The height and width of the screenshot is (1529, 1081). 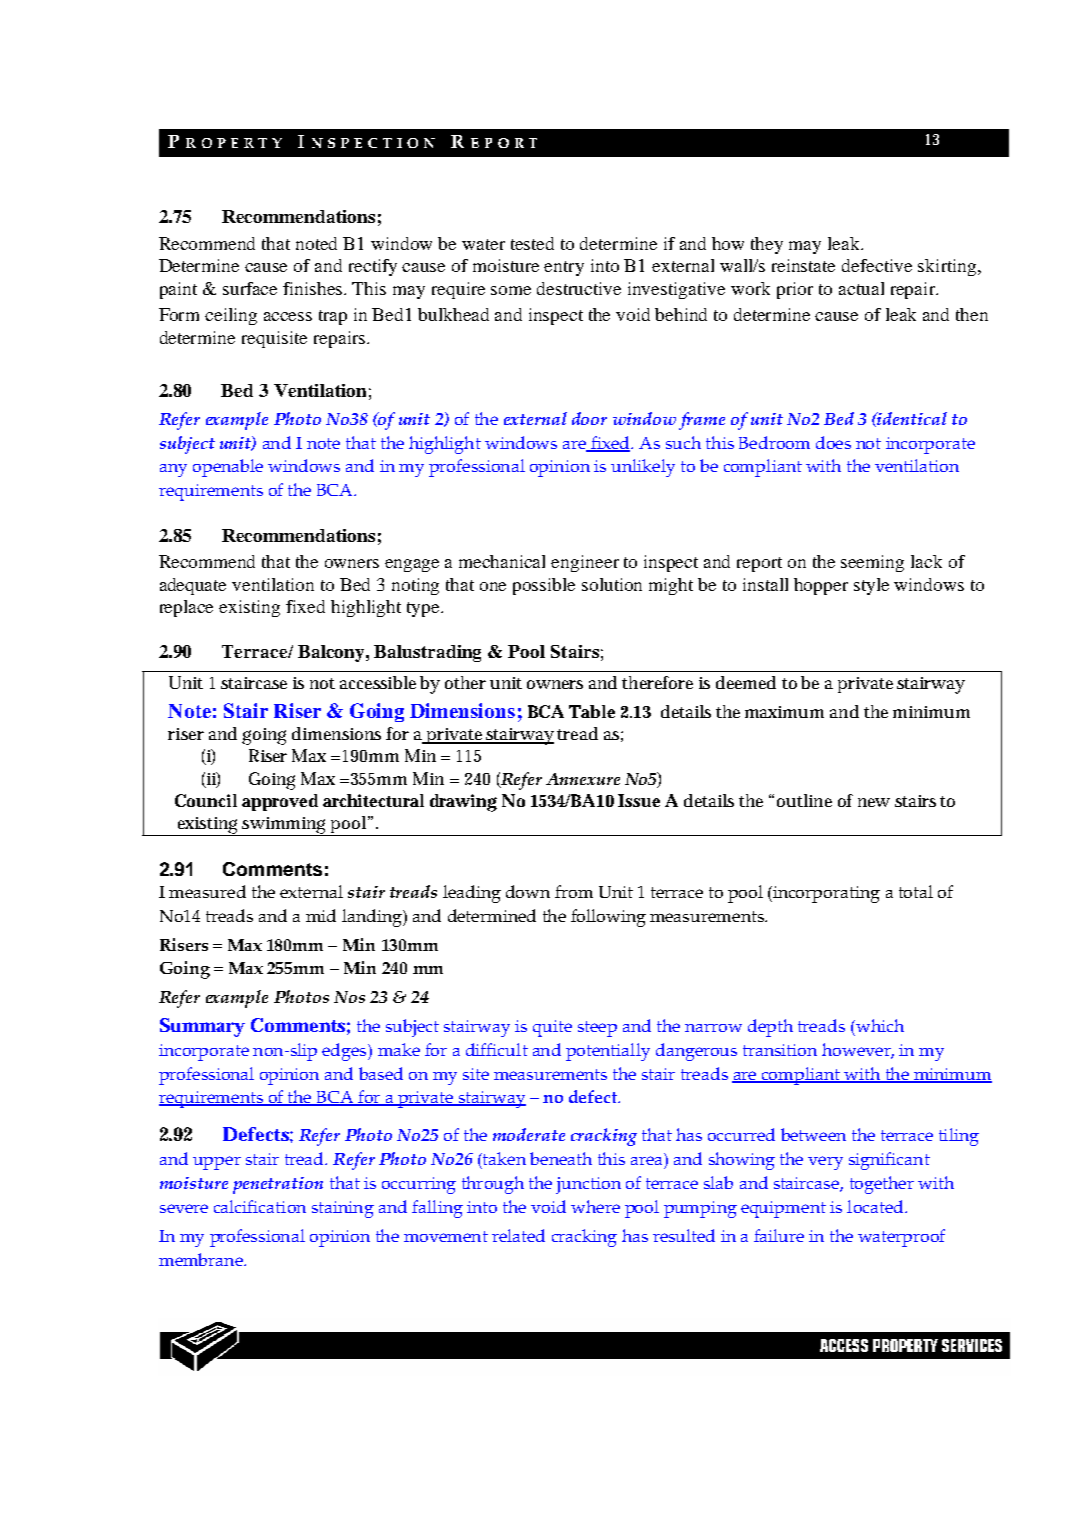 What do you see at coordinates (592, 711) in the screenshot?
I see `Table` at bounding box center [592, 711].
